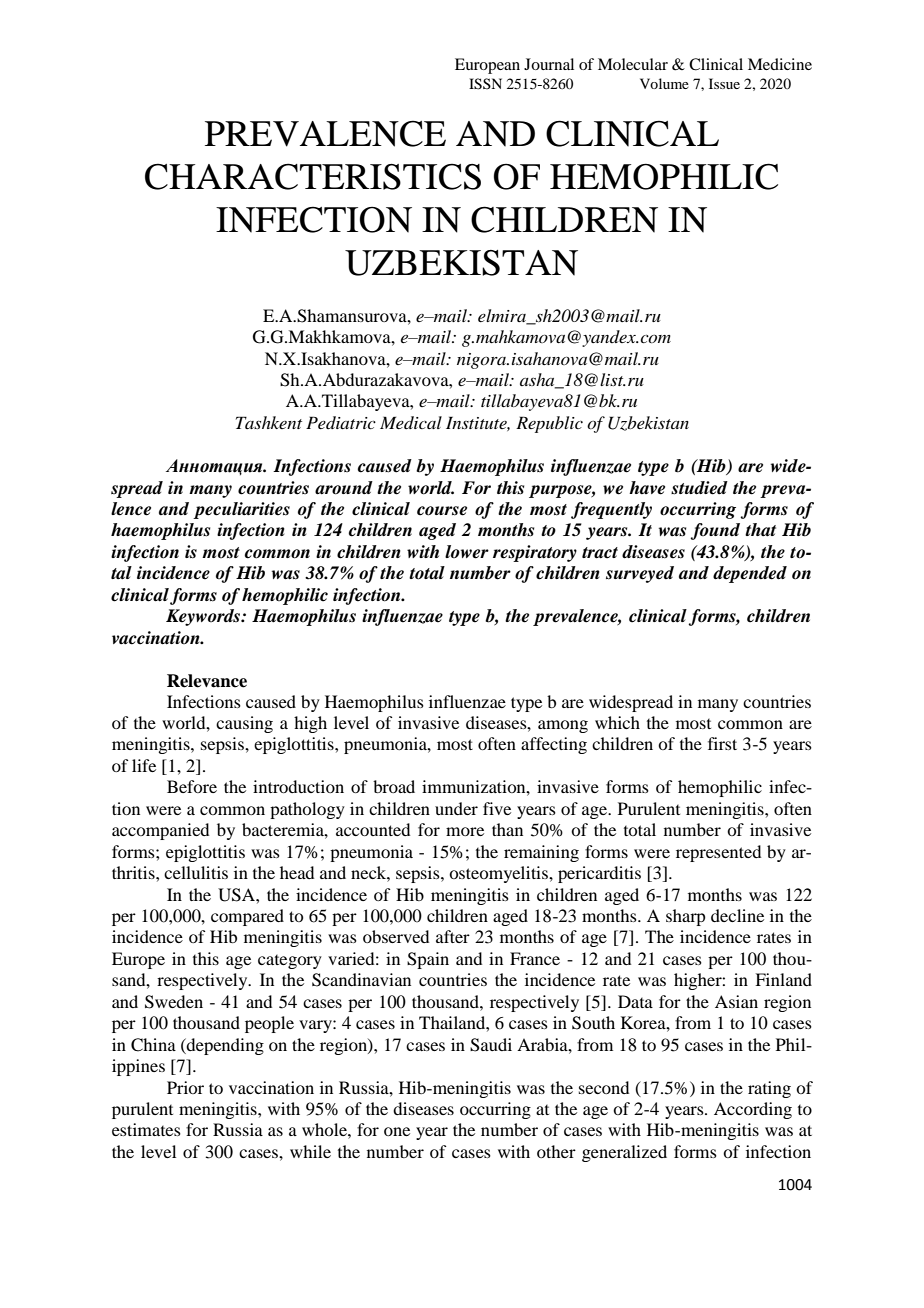 Image resolution: width=924 pixels, height=1308 pixels. What do you see at coordinates (485, 84) in the screenshot?
I see `ISSN` at bounding box center [485, 84].
